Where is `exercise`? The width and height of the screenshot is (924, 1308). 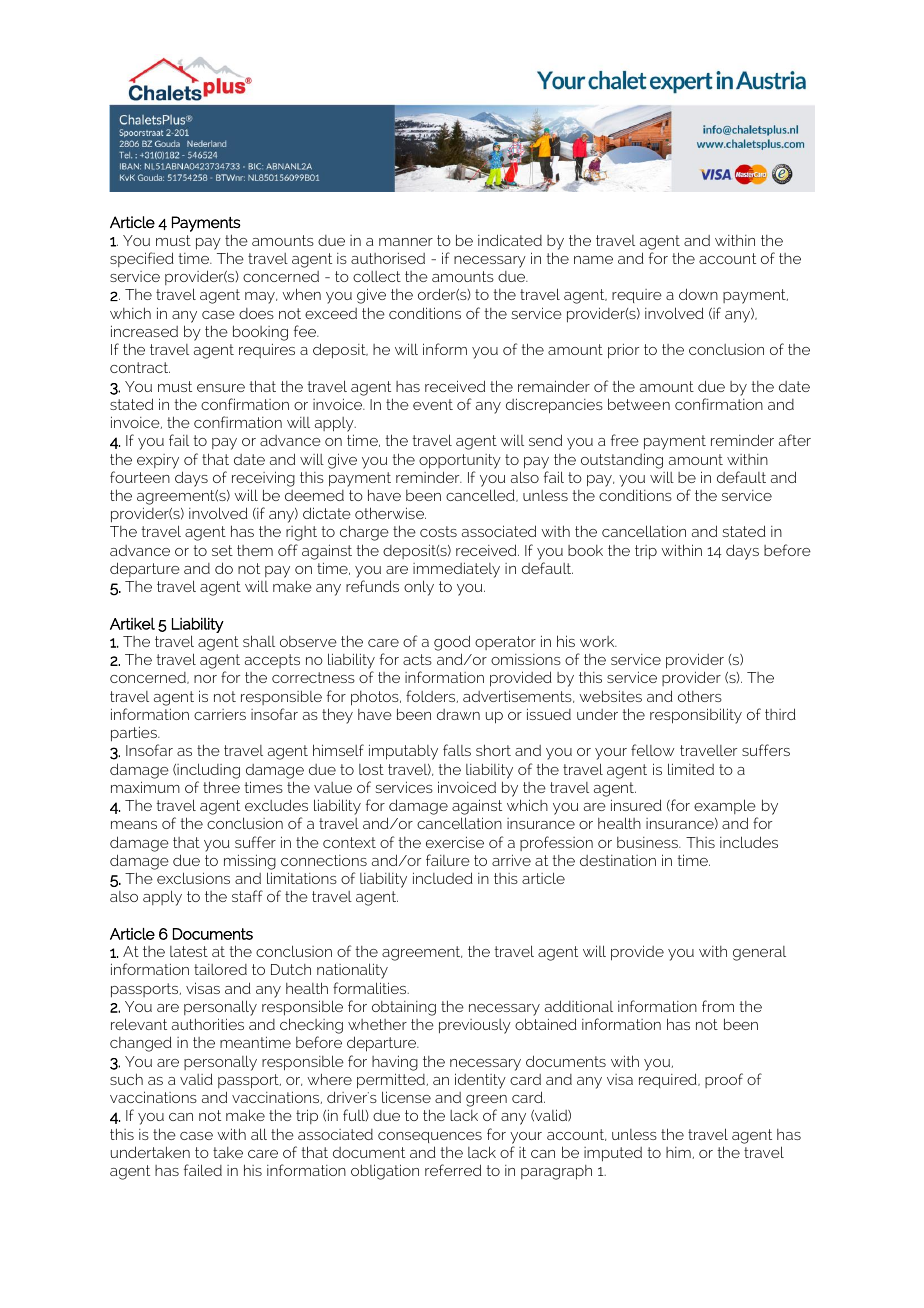 exercise is located at coordinates (455, 842).
